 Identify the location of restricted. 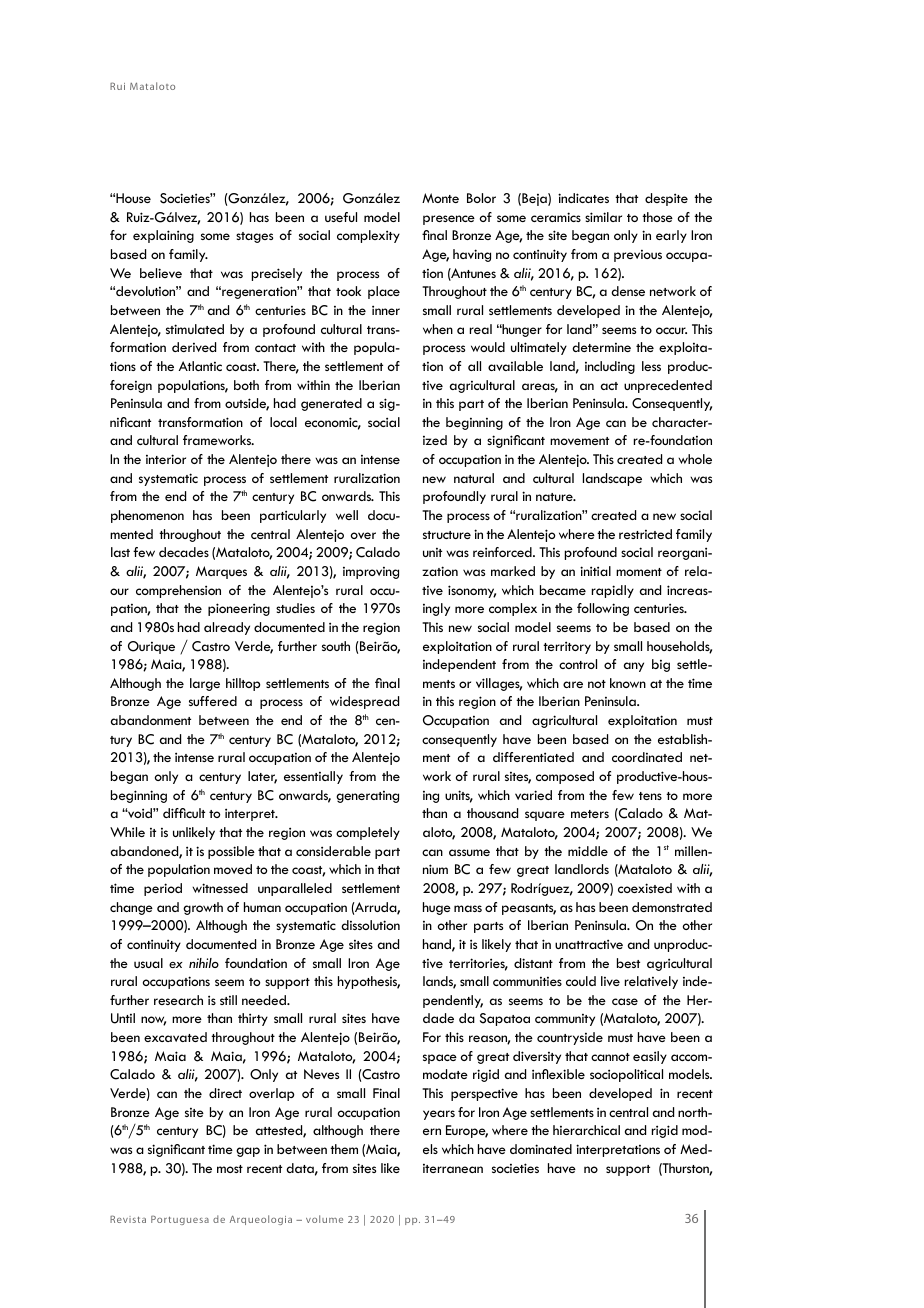
(645, 534).
